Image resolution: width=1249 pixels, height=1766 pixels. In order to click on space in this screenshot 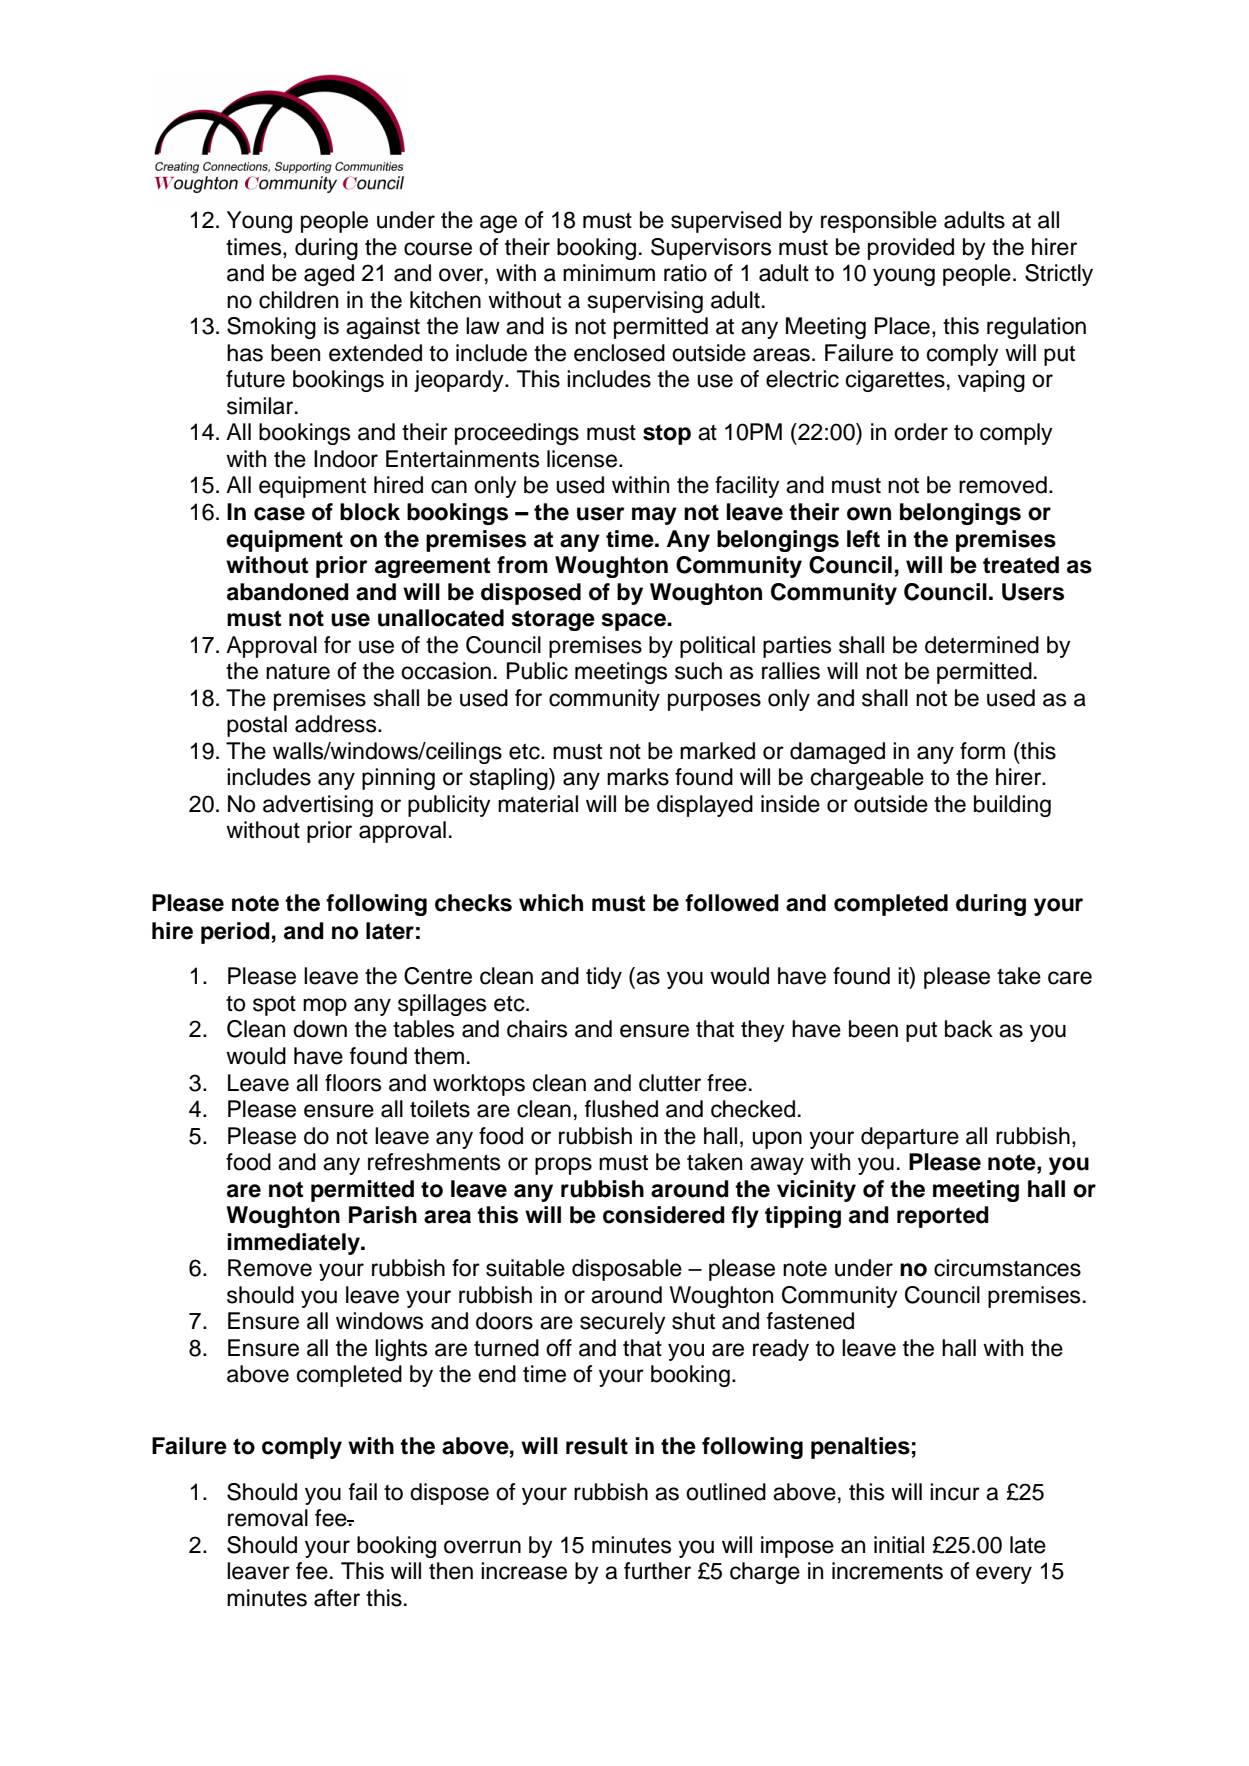, I will do `click(635, 622)`.
